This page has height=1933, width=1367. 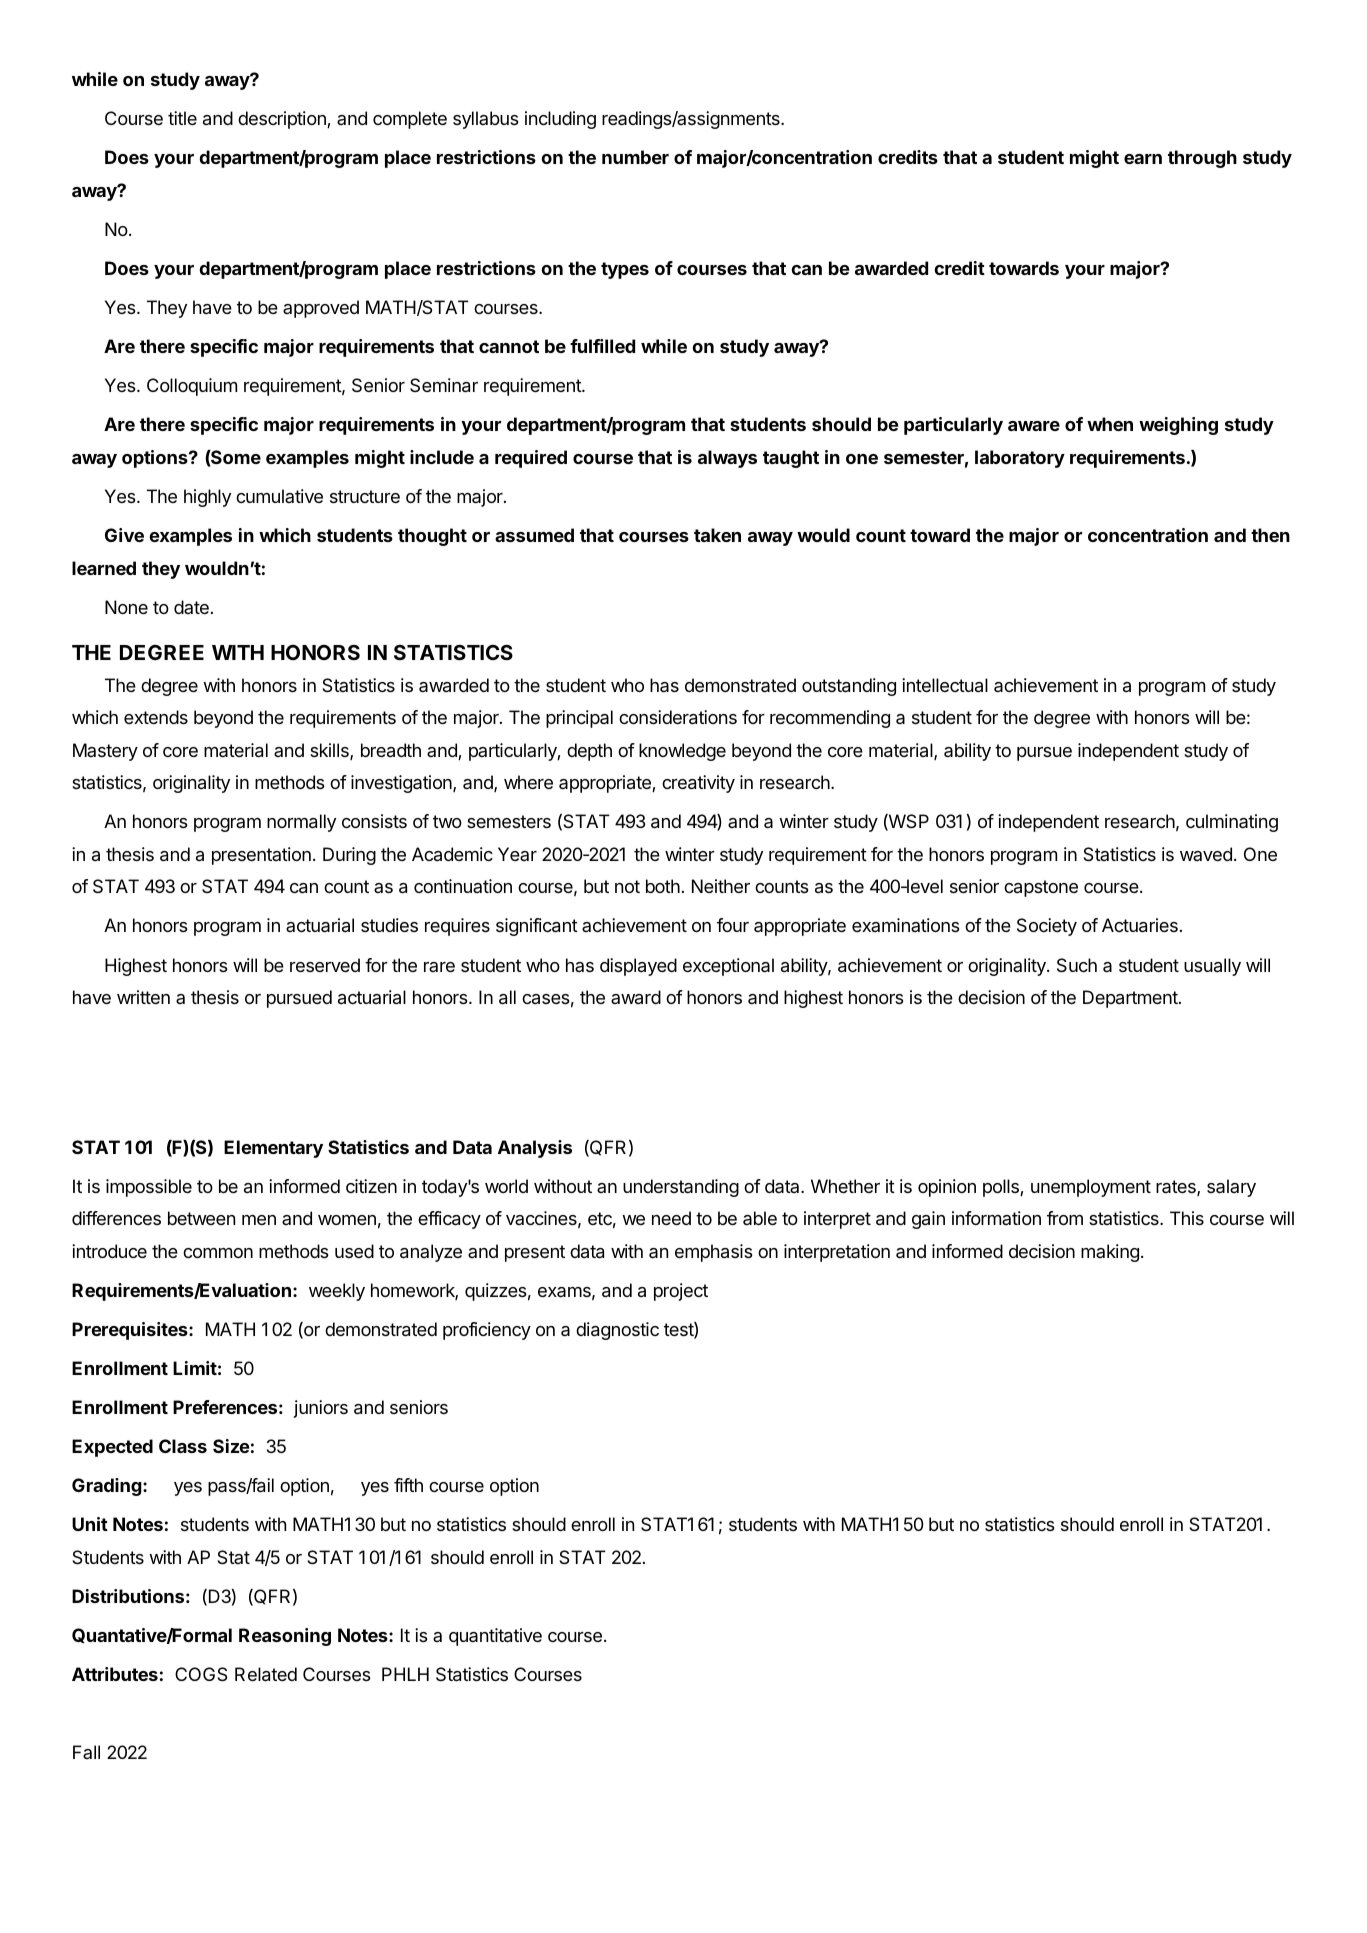 What do you see at coordinates (698, 784) in the page?
I see `creativity` at bounding box center [698, 784].
